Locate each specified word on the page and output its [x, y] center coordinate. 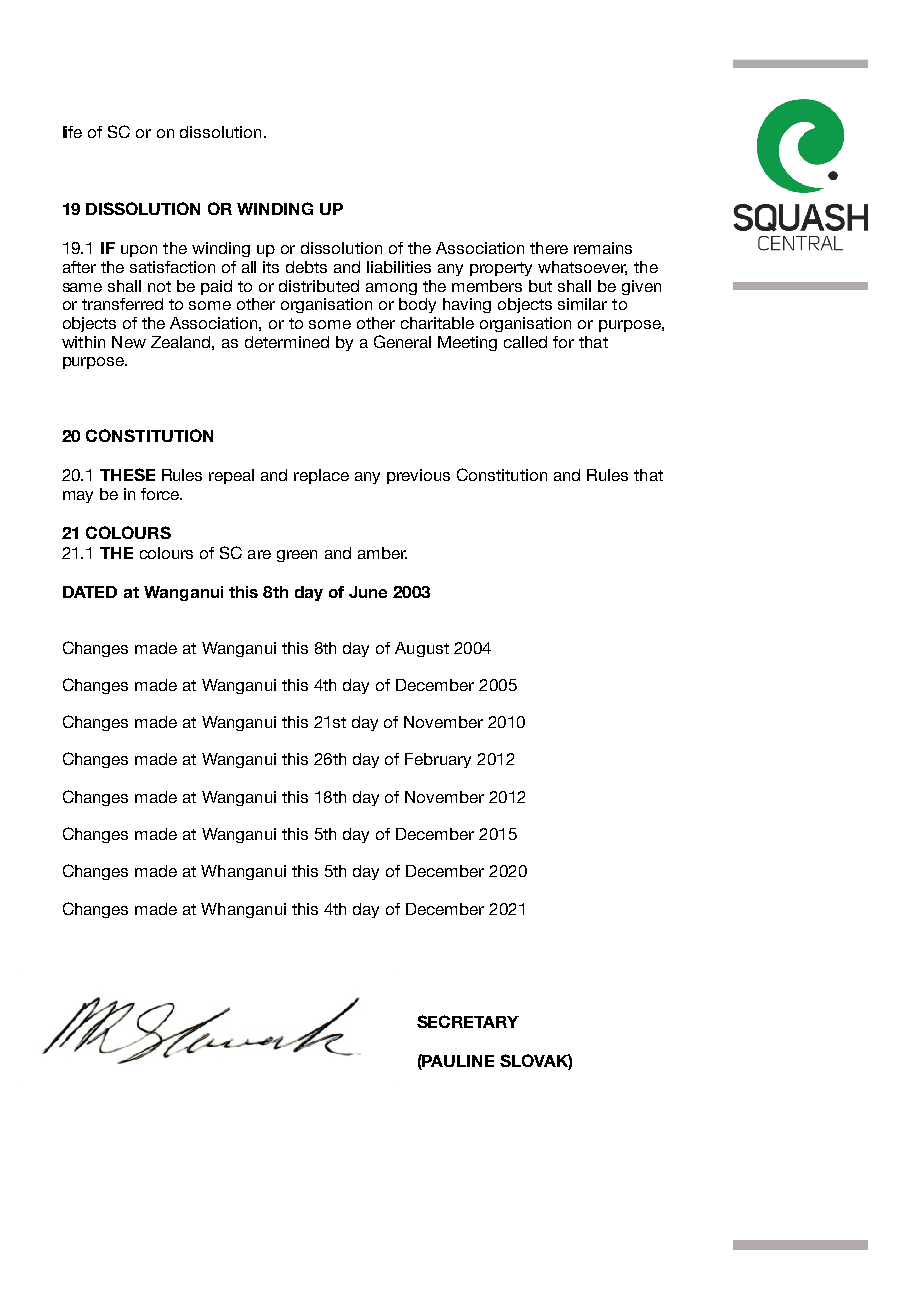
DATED [90, 592]
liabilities [399, 267]
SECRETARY [468, 1021]
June [368, 592]
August [422, 649]
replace [321, 476]
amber [382, 553]
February [438, 760]
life [72, 132]
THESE [127, 474]
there [549, 248]
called [525, 342]
